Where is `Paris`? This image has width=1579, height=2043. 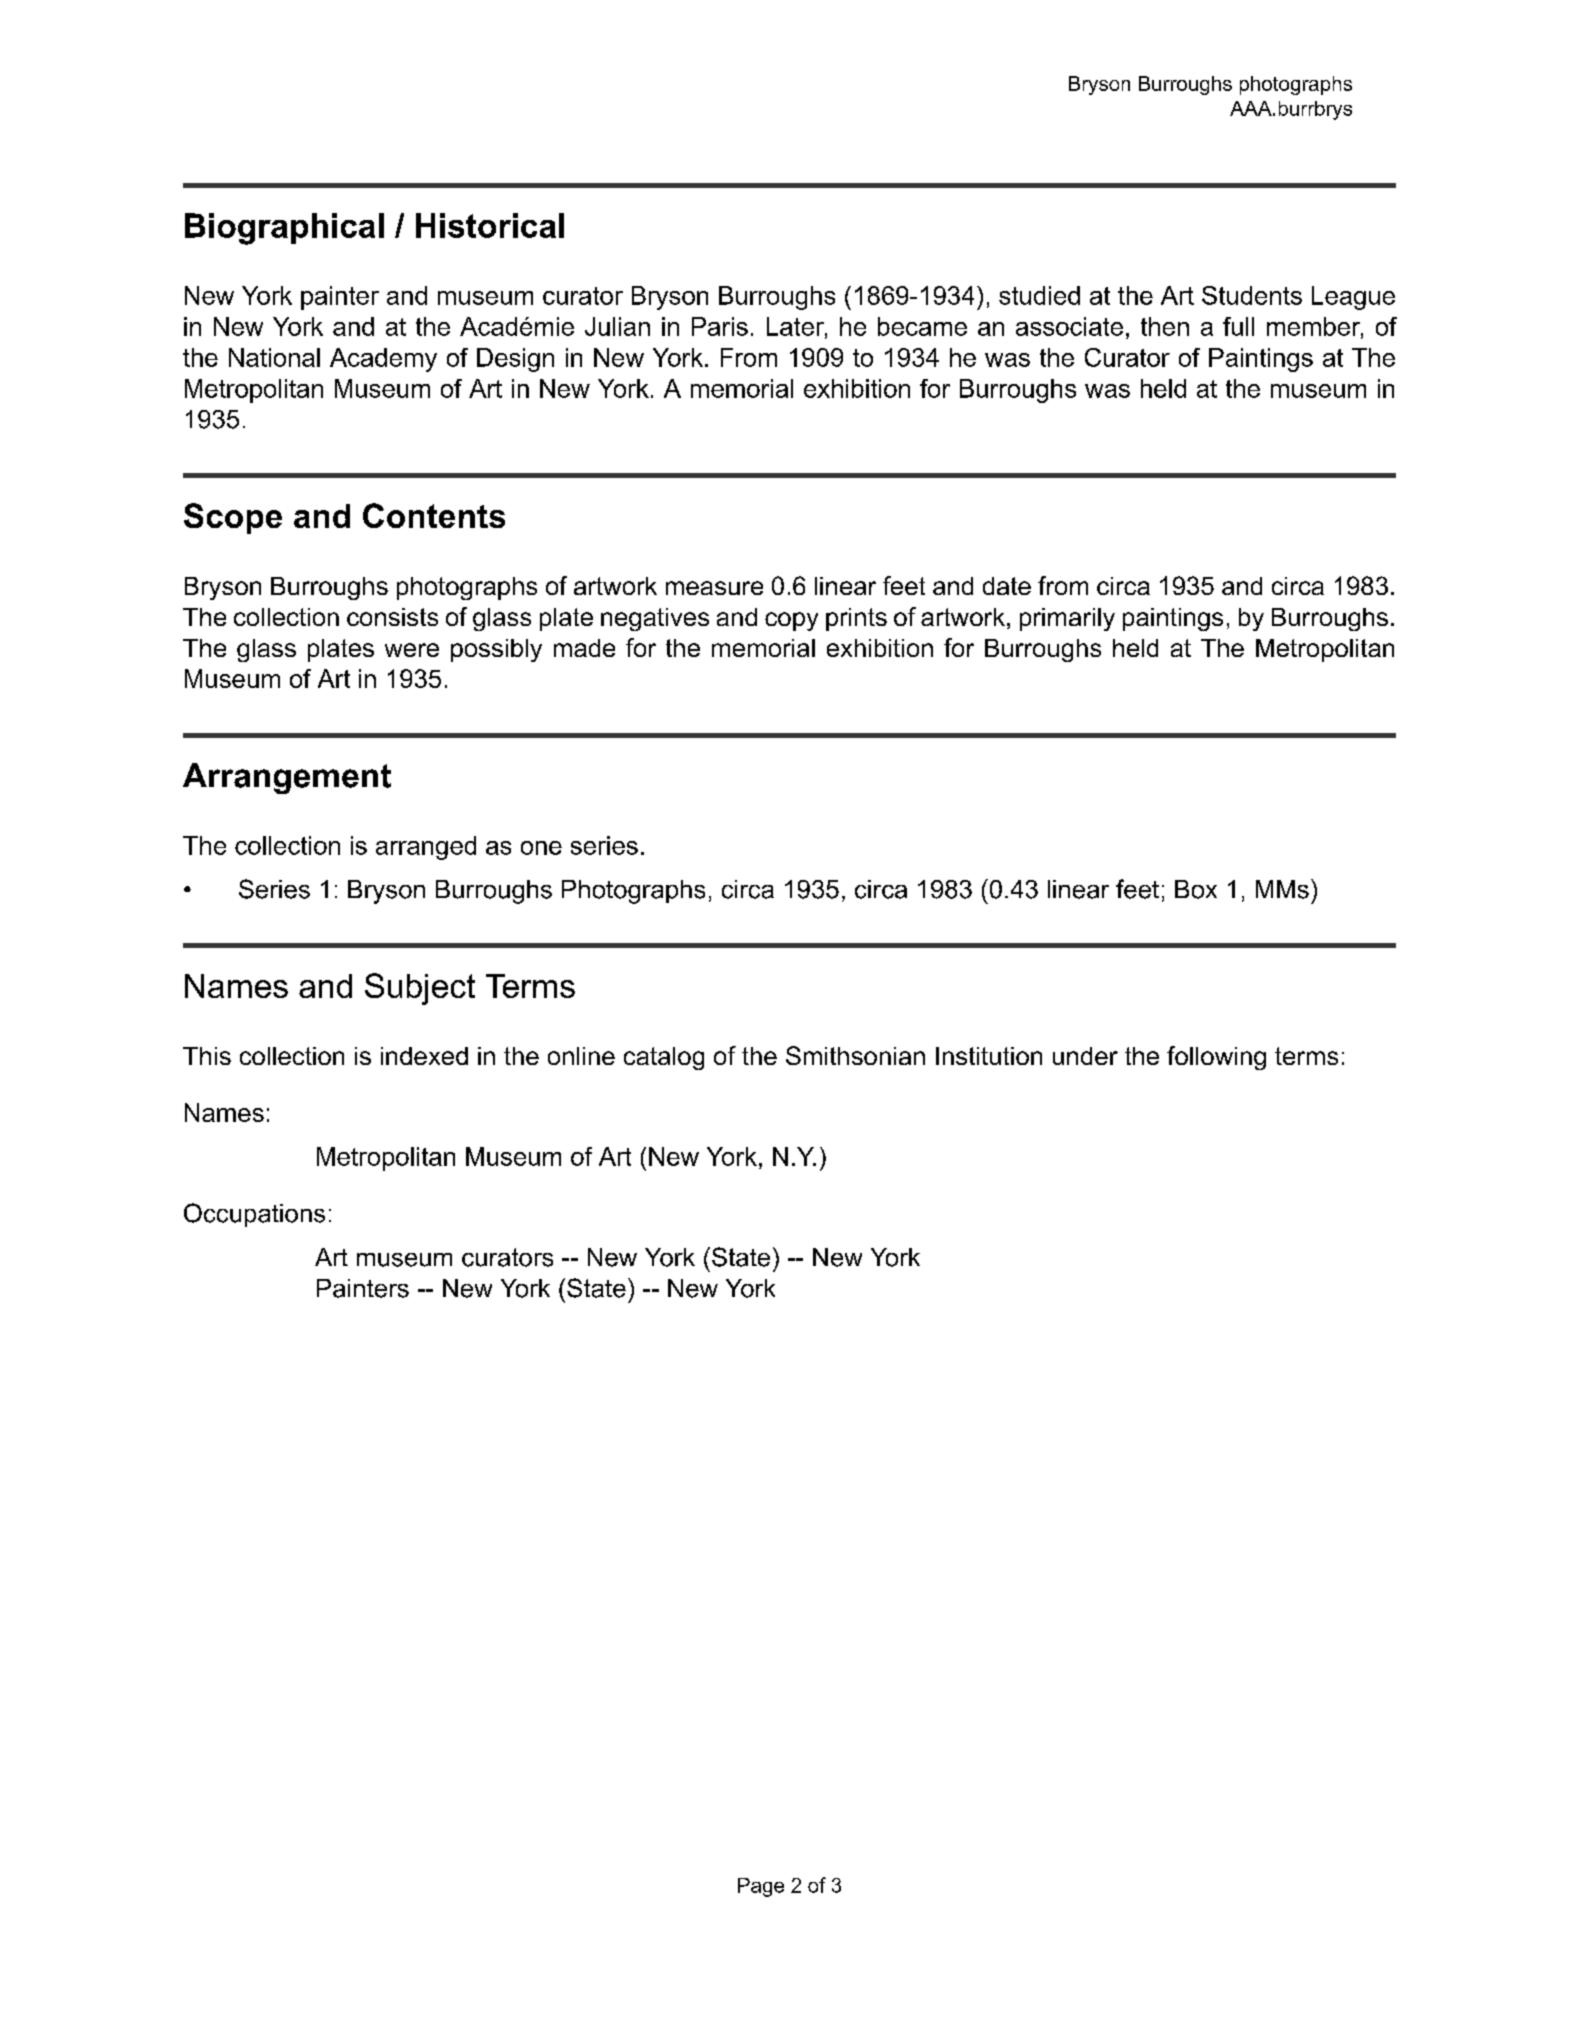
Paris is located at coordinates (720, 326).
